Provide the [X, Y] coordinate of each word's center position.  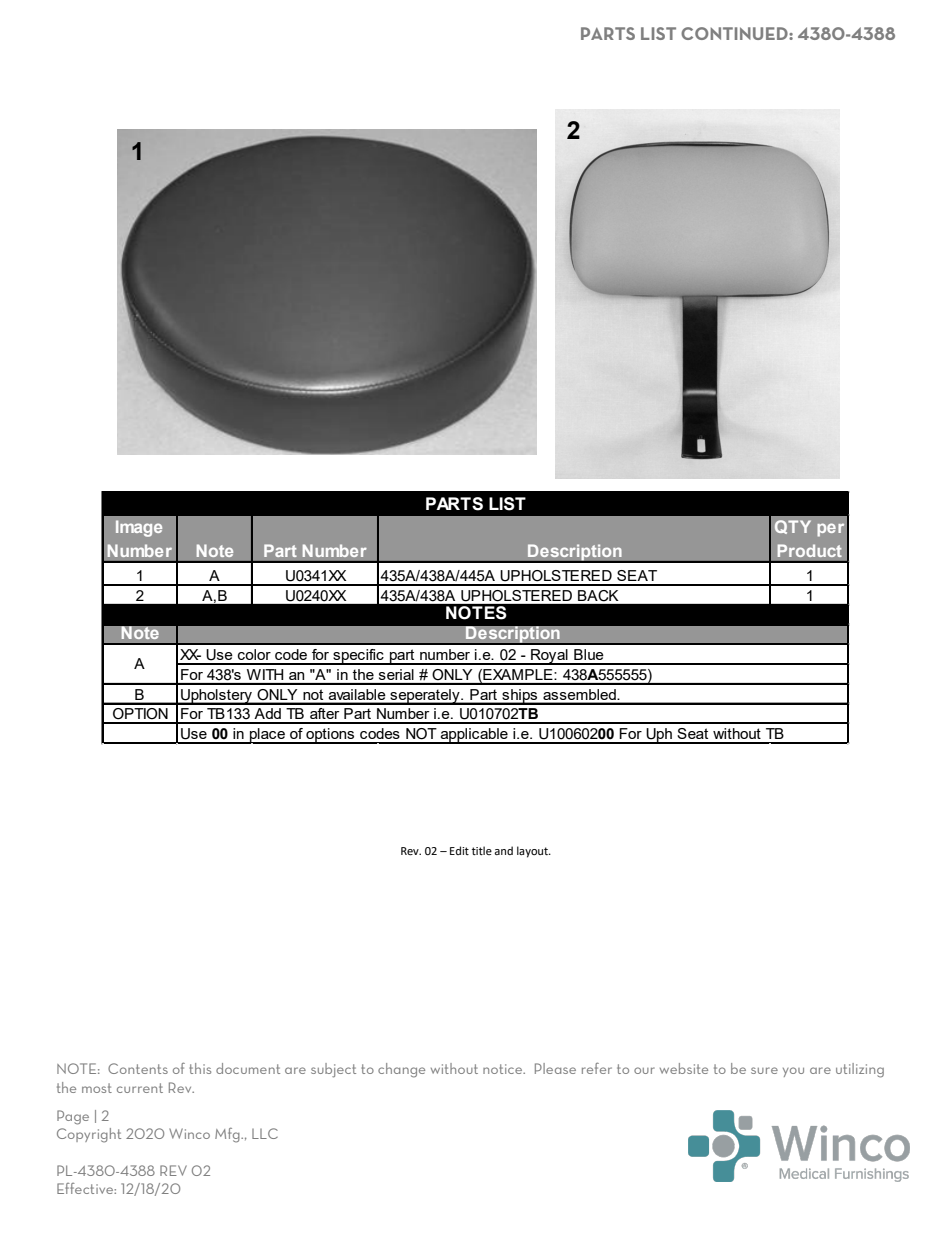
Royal [549, 657]
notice [504, 1069]
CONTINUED [735, 33]
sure [764, 1070]
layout [533, 852]
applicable [474, 736]
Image [139, 528]
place [267, 736]
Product [810, 550]
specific [358, 657]
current [140, 1088]
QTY [793, 527]
